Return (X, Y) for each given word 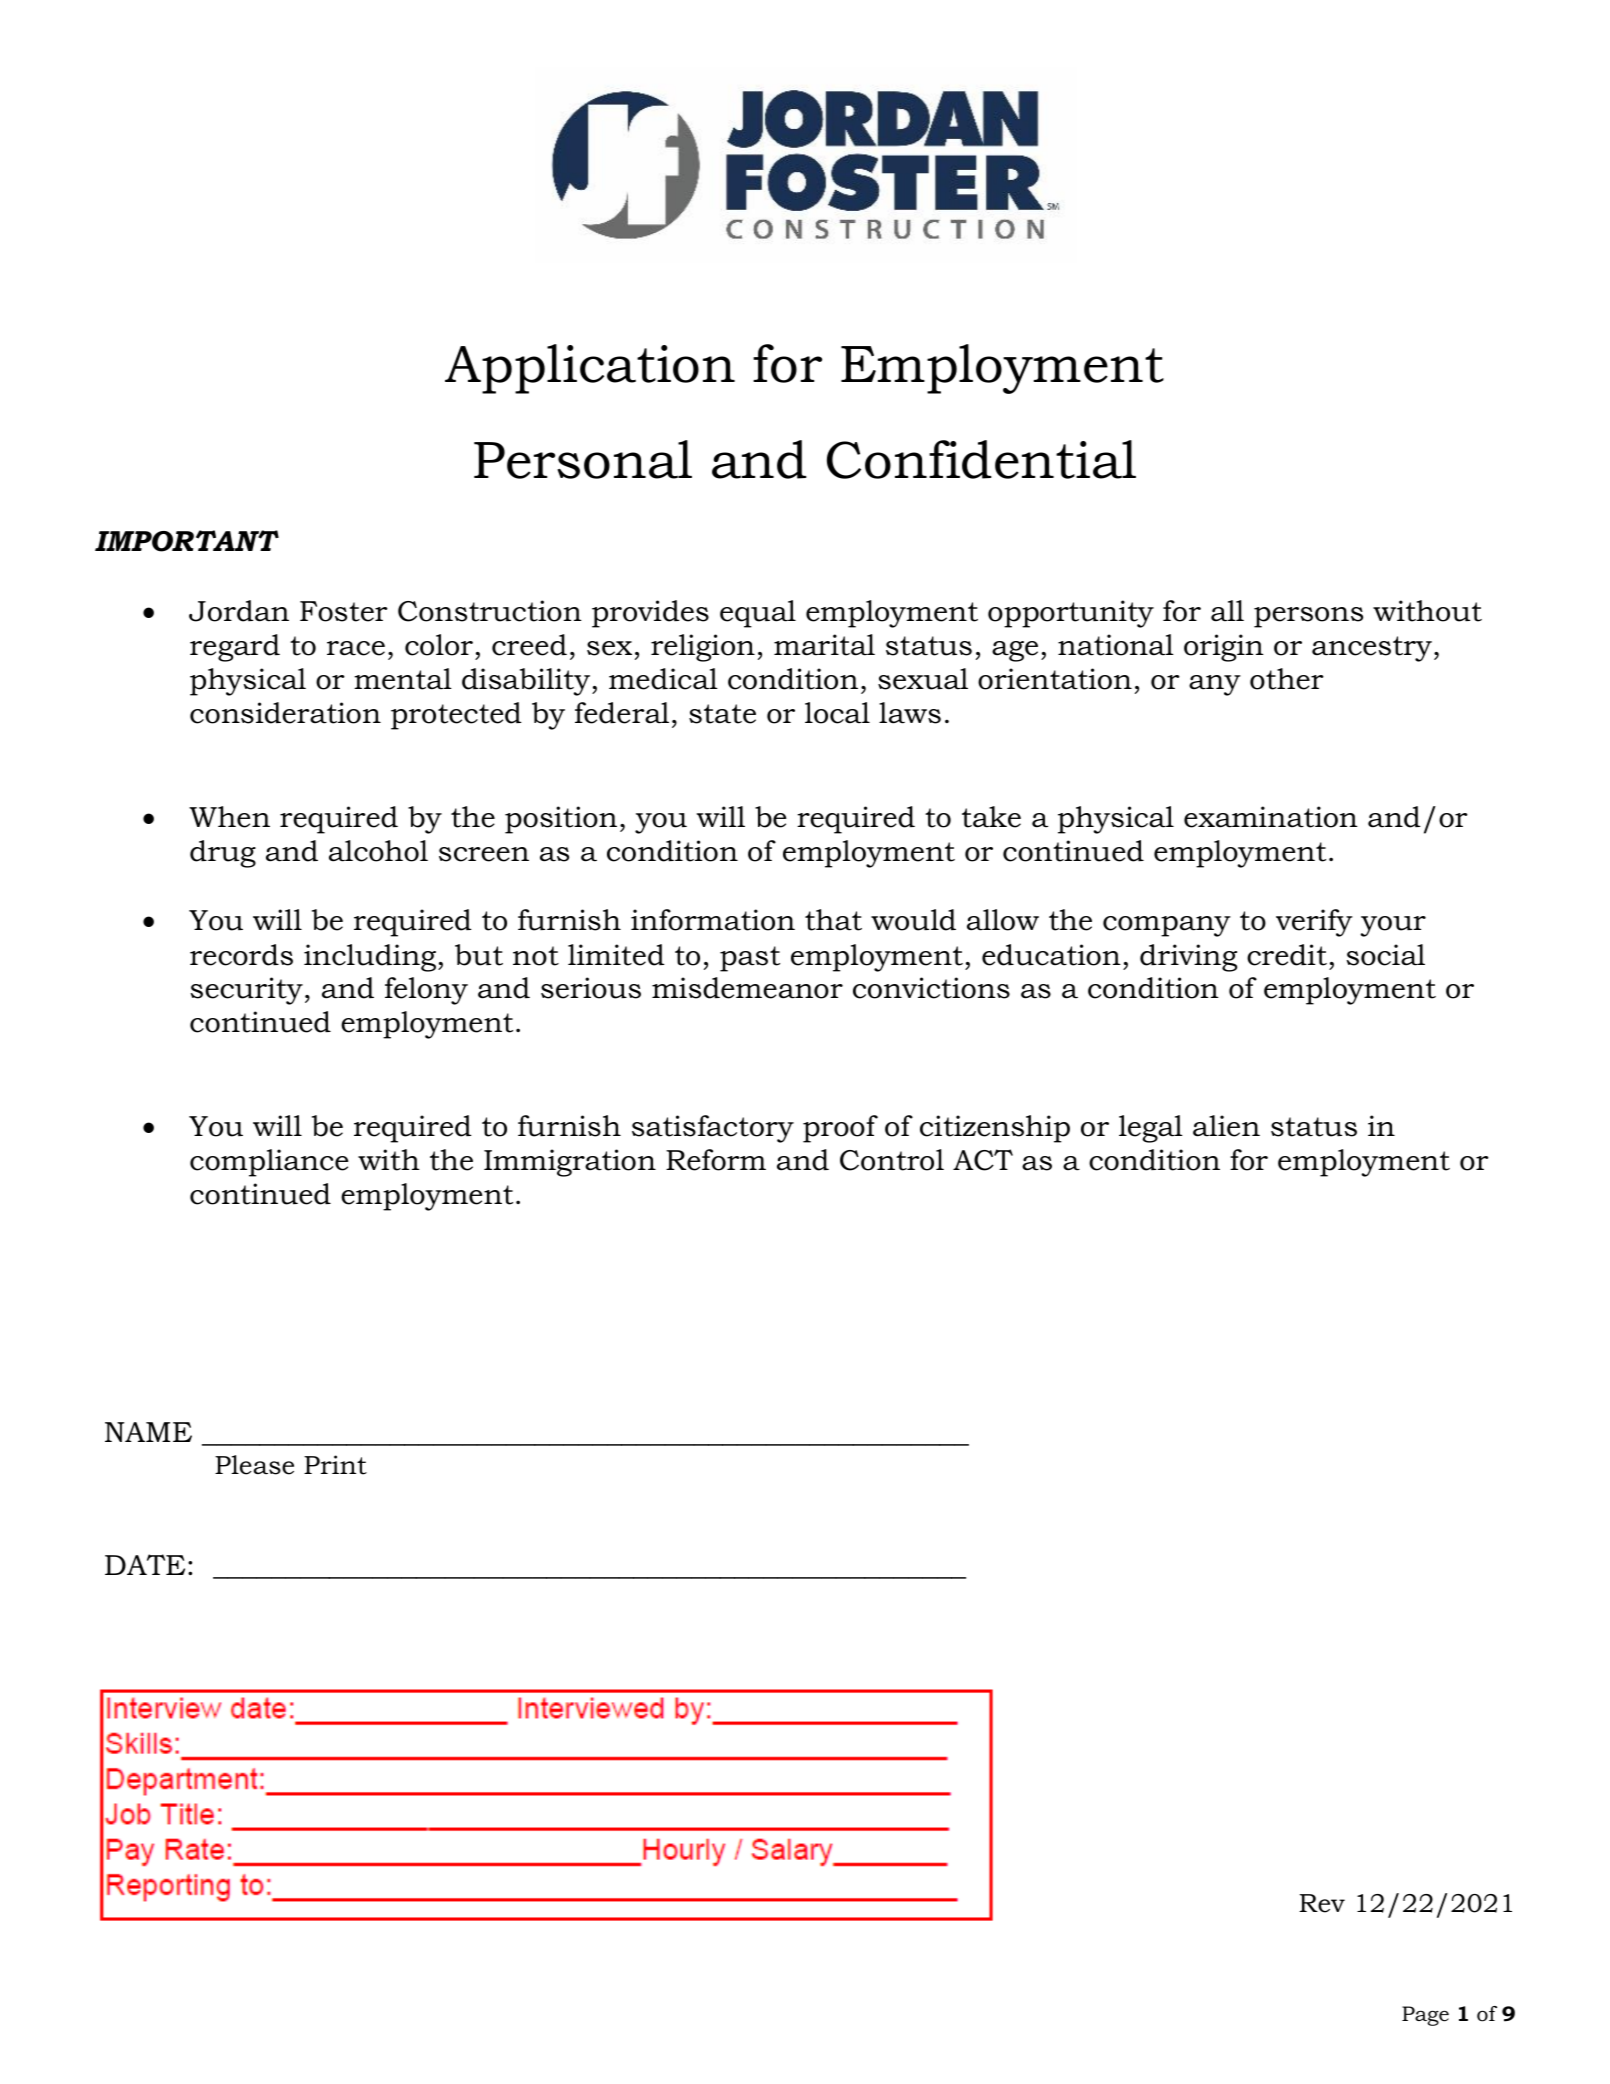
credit (1287, 955)
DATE (145, 1564)
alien (1226, 1126)
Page (1425, 2016)
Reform (716, 1160)
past (750, 959)
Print (335, 1465)
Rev (1322, 1903)
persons (1308, 617)
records (241, 955)
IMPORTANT (187, 541)
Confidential (981, 459)
